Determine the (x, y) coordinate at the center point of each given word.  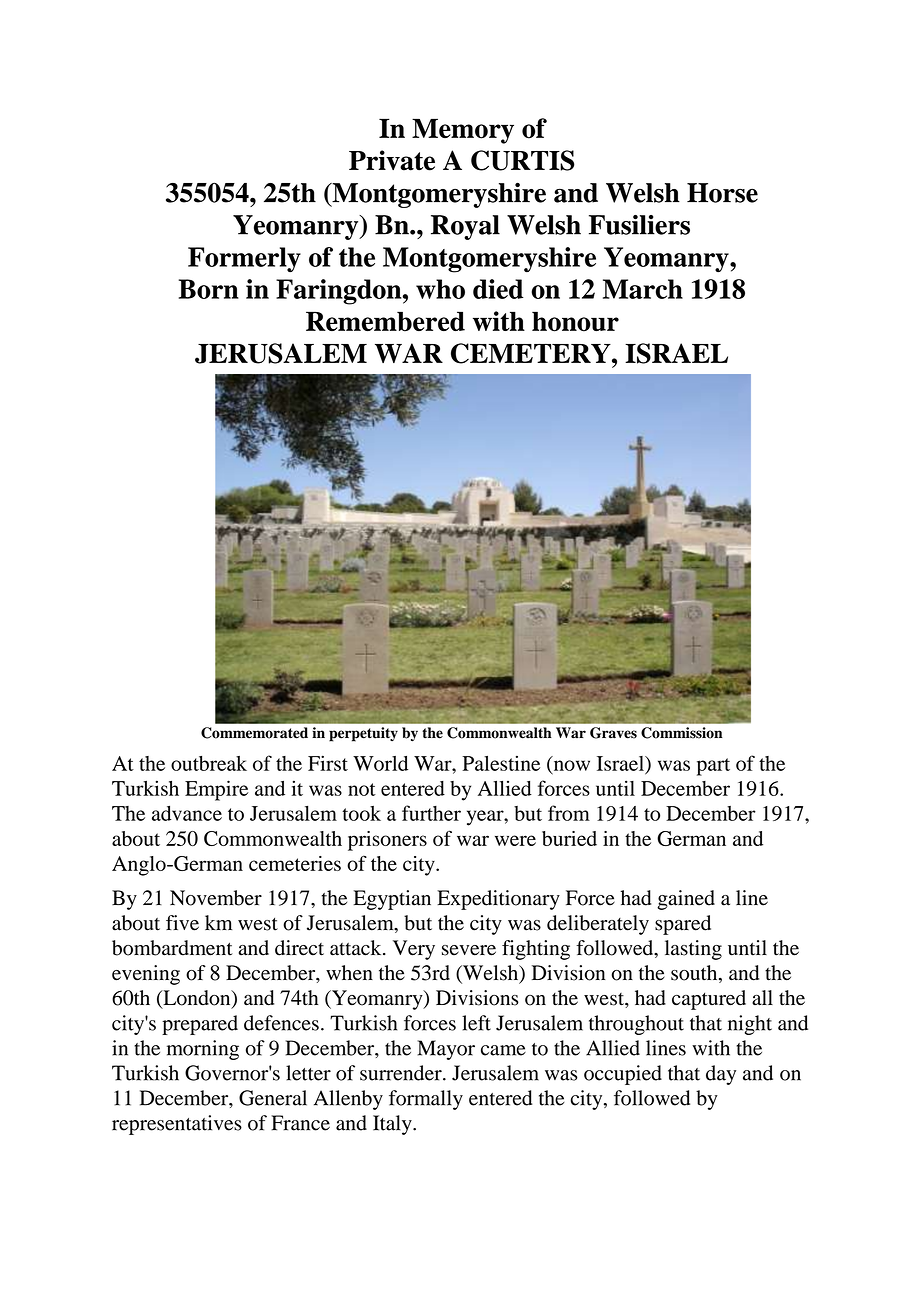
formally (426, 1100)
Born (209, 289)
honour (575, 322)
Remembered (385, 321)
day (721, 1075)
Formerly (244, 259)
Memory (463, 131)
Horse (722, 193)
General (273, 1098)
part (713, 767)
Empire (217, 790)
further (431, 813)
